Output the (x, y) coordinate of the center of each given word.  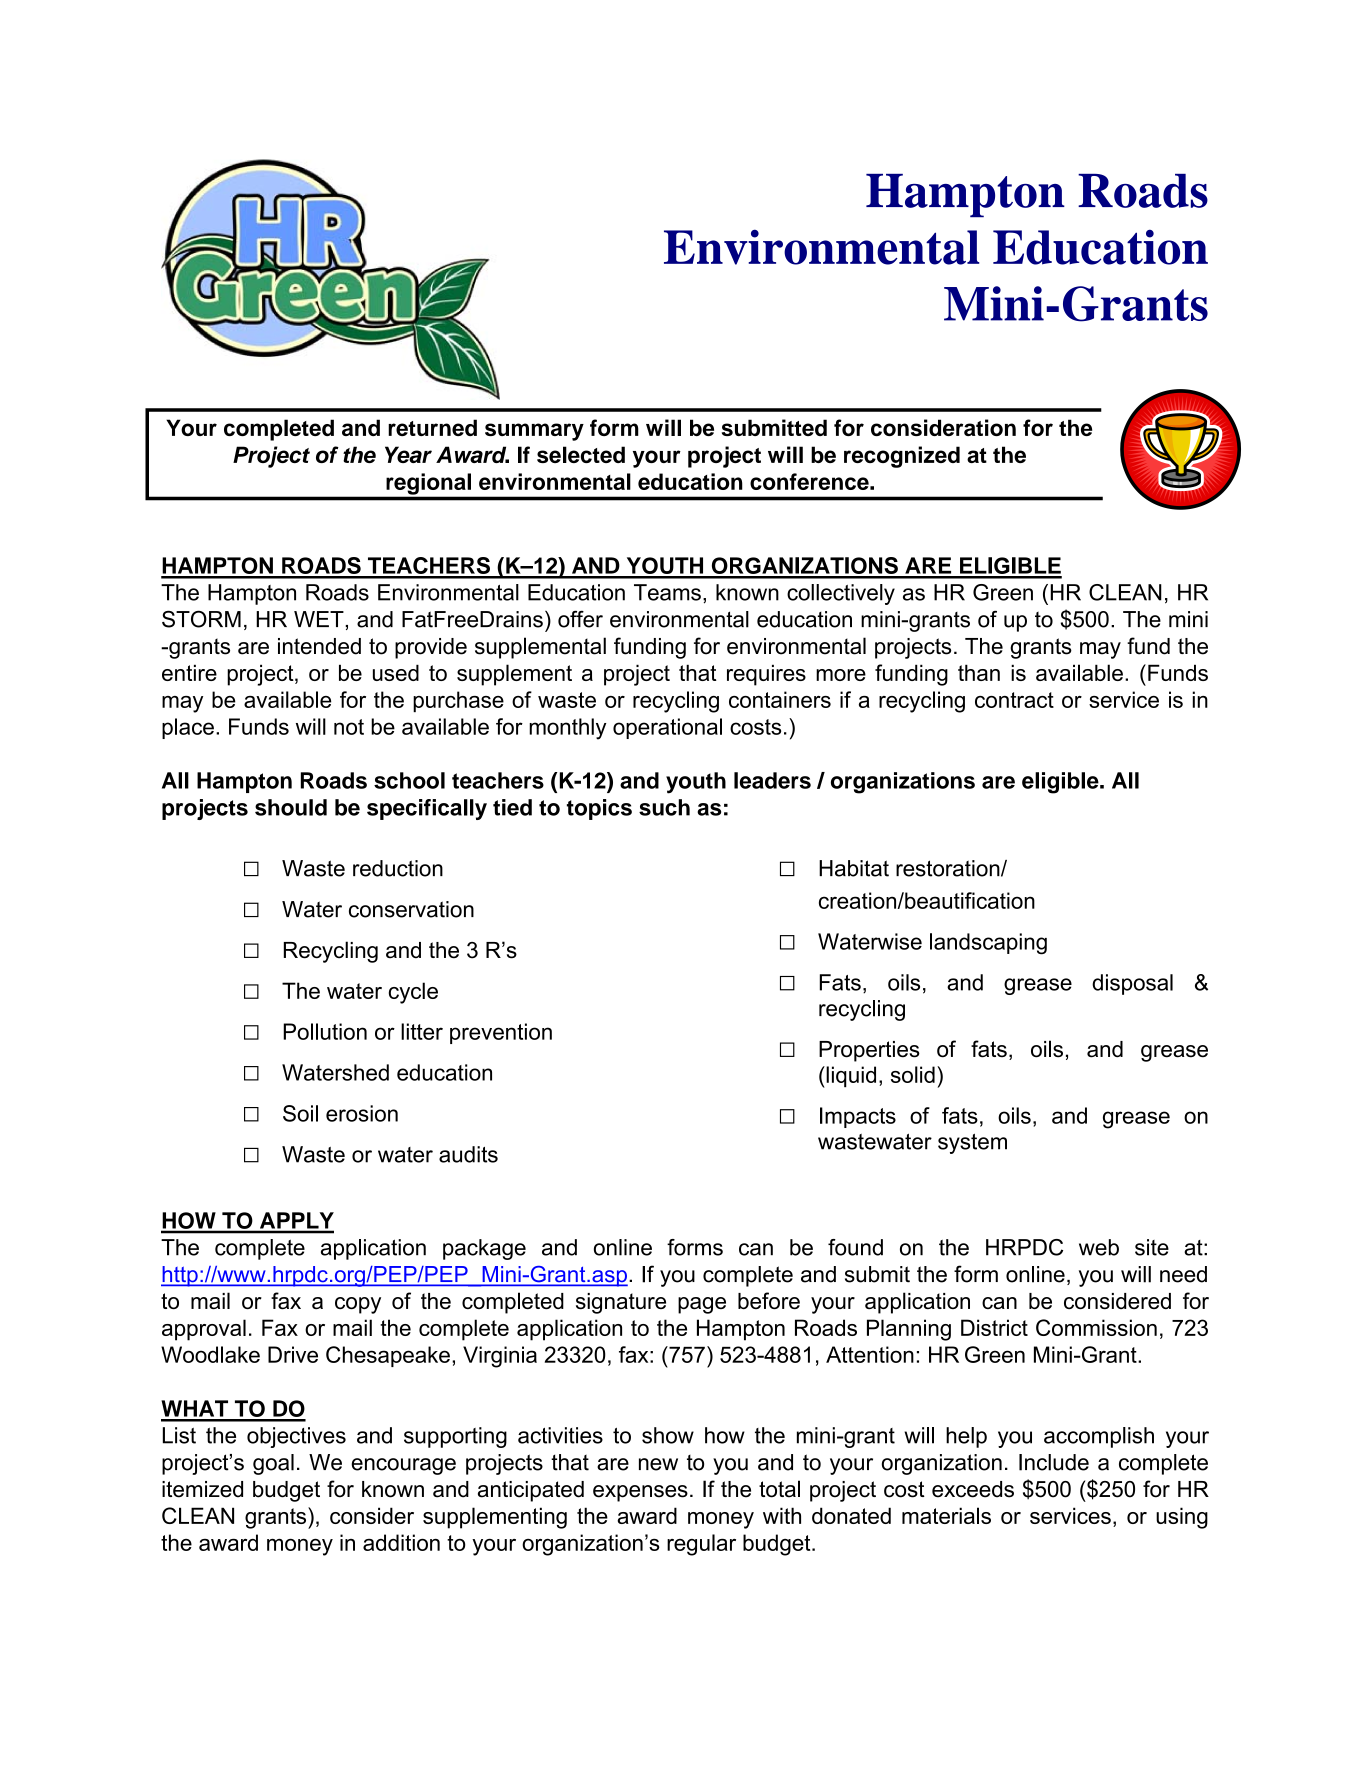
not (349, 727)
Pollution (325, 1031)
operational (667, 728)
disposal (1132, 984)
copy (358, 1305)
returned (432, 427)
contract (1014, 700)
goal (273, 1464)
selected (581, 454)
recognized (902, 457)
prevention (501, 1033)
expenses (640, 1493)
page (702, 1305)
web (1099, 1247)
